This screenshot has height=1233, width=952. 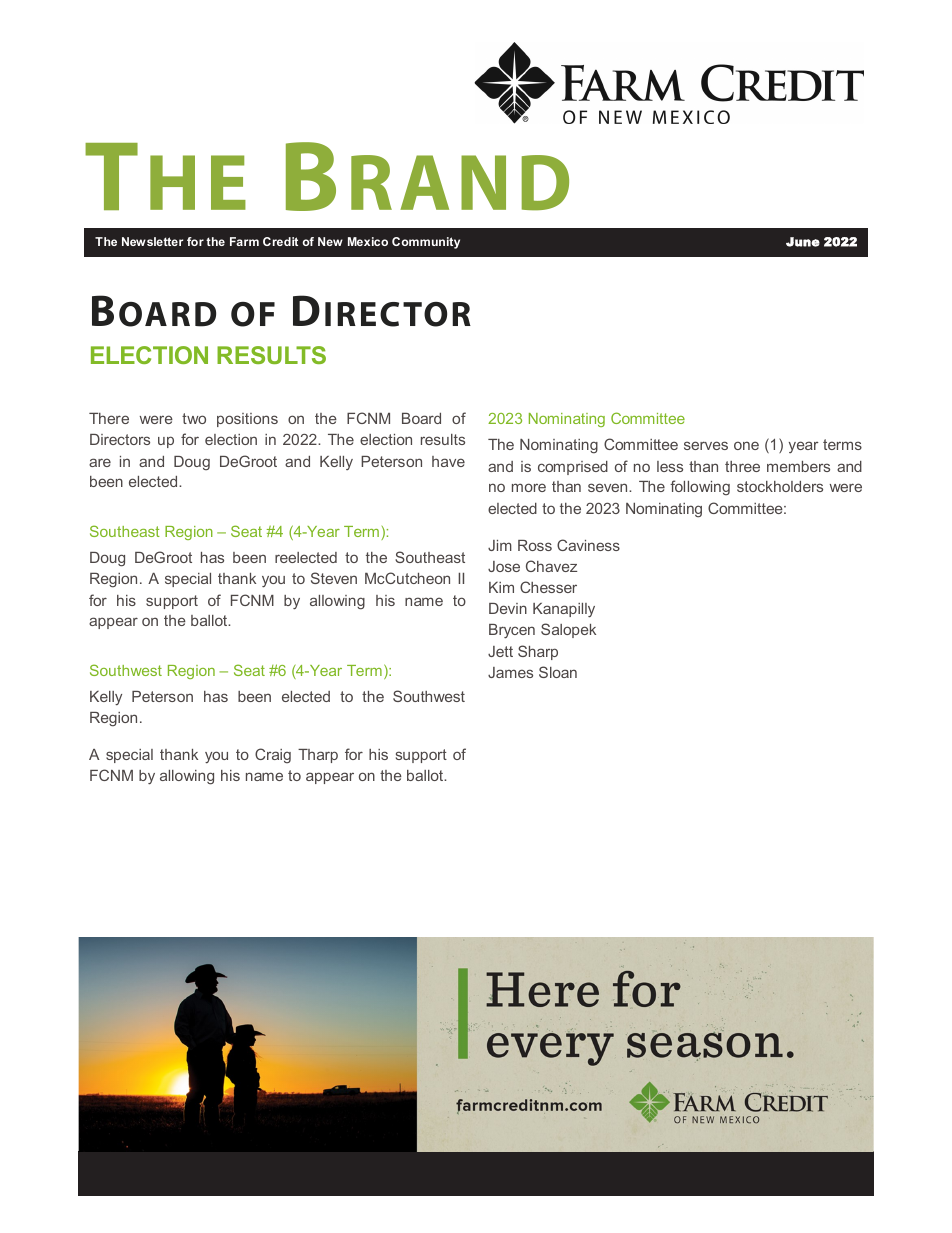 I want to click on two, so click(x=194, y=418).
